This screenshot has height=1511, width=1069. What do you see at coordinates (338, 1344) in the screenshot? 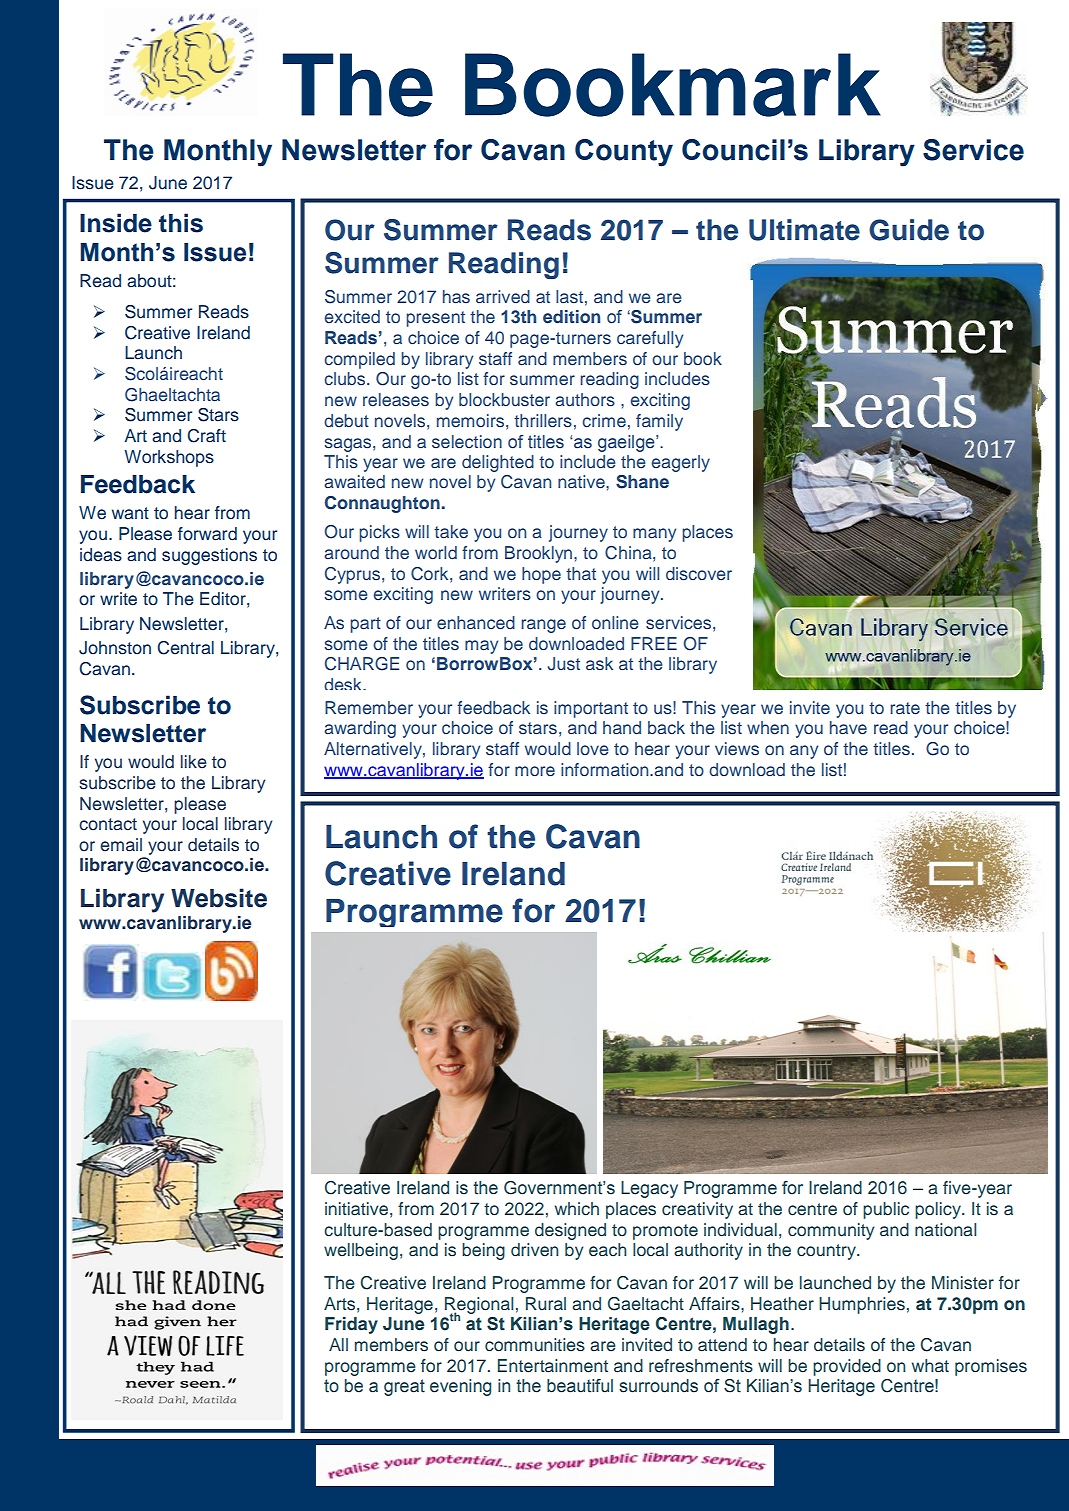
I see `All` at bounding box center [338, 1344].
